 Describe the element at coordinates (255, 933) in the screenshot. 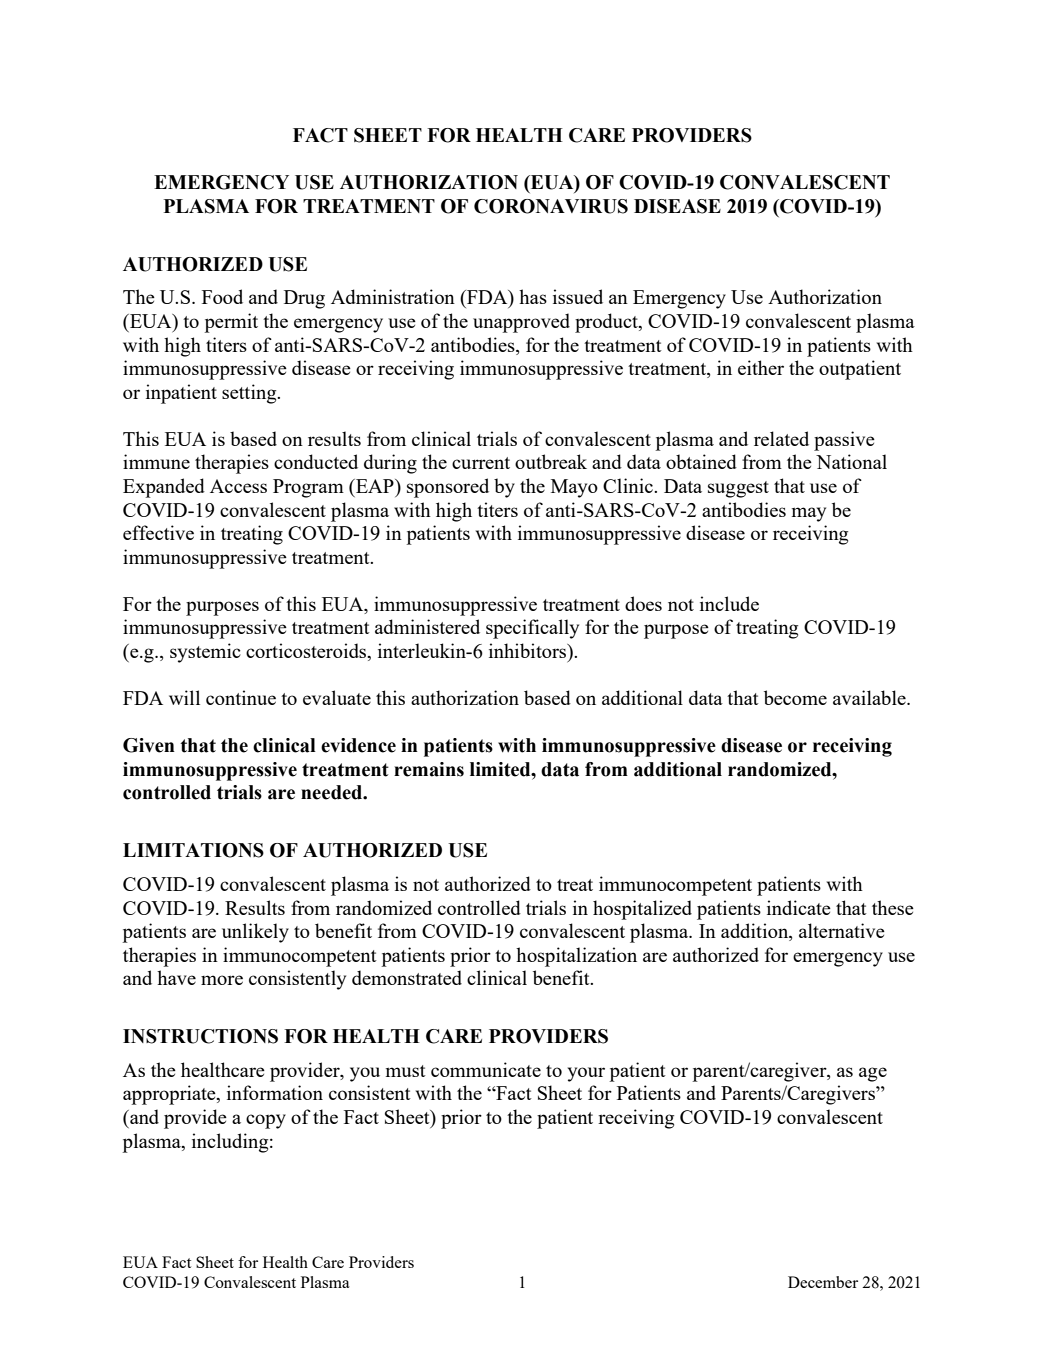

I see `unlikely` at that location.
